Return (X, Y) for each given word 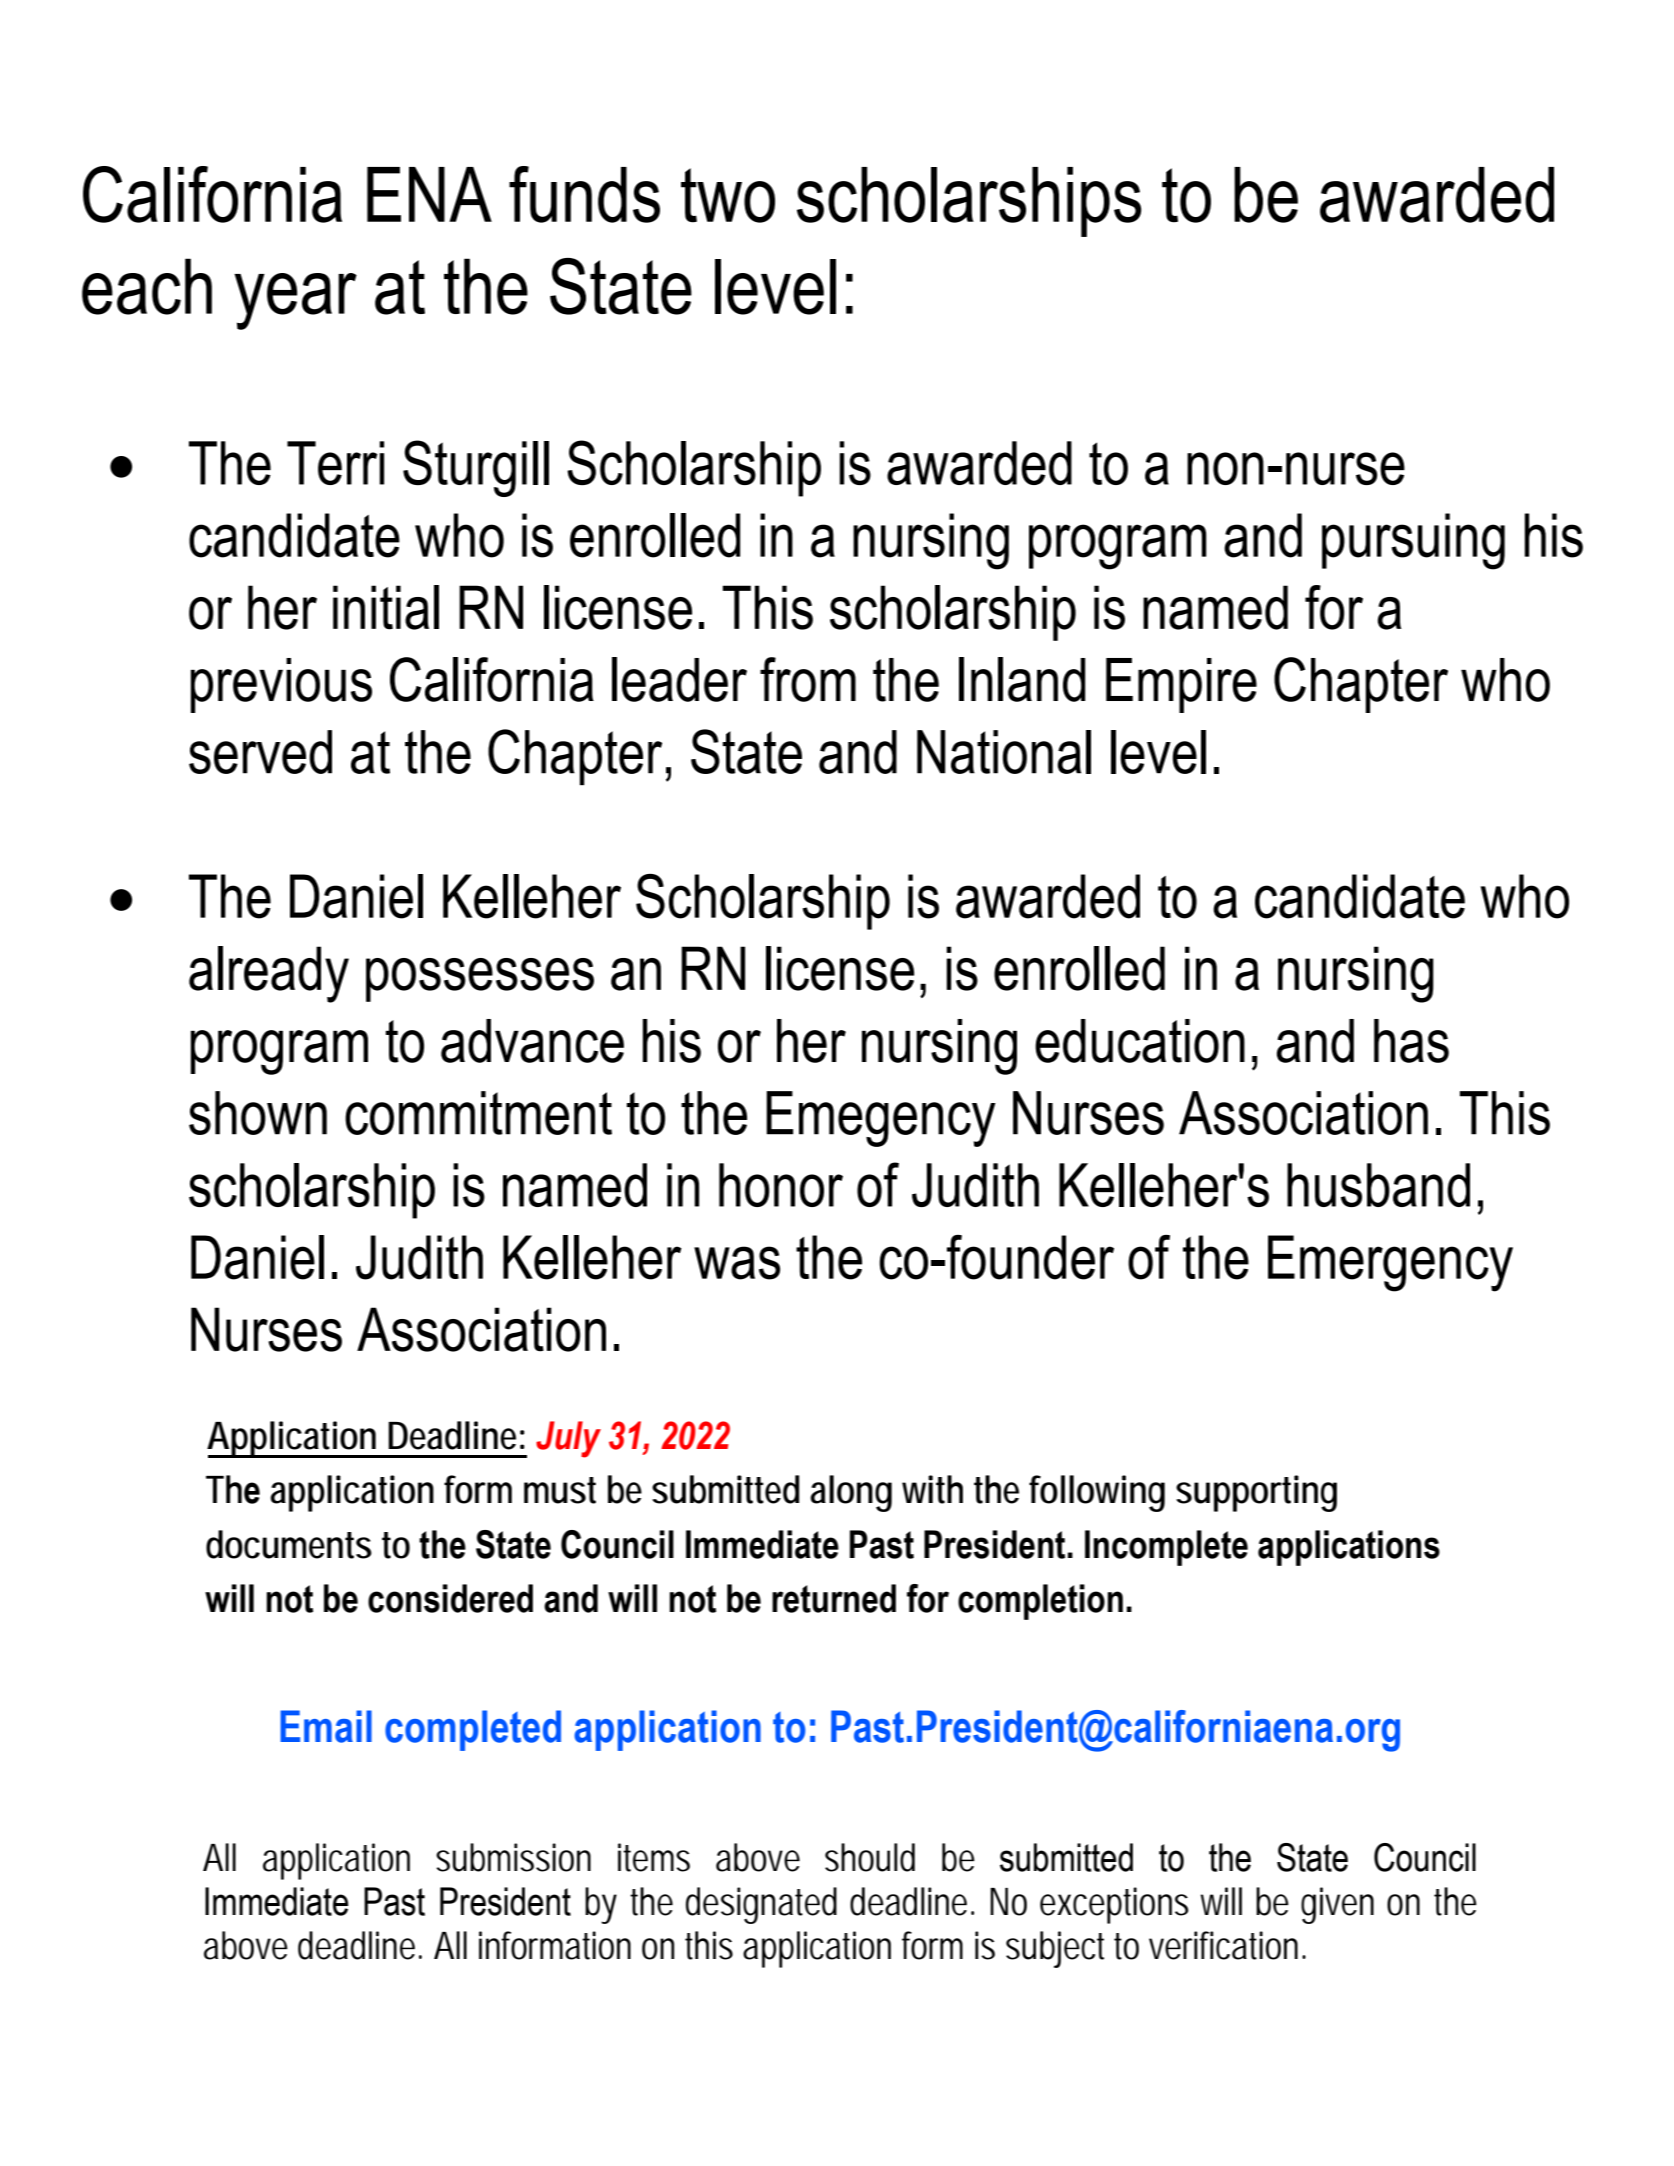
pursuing (1413, 541)
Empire (1181, 685)
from (808, 679)
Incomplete (1166, 1548)
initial (386, 607)
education (1140, 1041)
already (269, 974)
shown (258, 1113)
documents (289, 1544)
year (295, 301)
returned (834, 1598)
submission (513, 1857)
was (737, 1263)
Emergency (1390, 1263)
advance (532, 1041)
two (728, 195)
